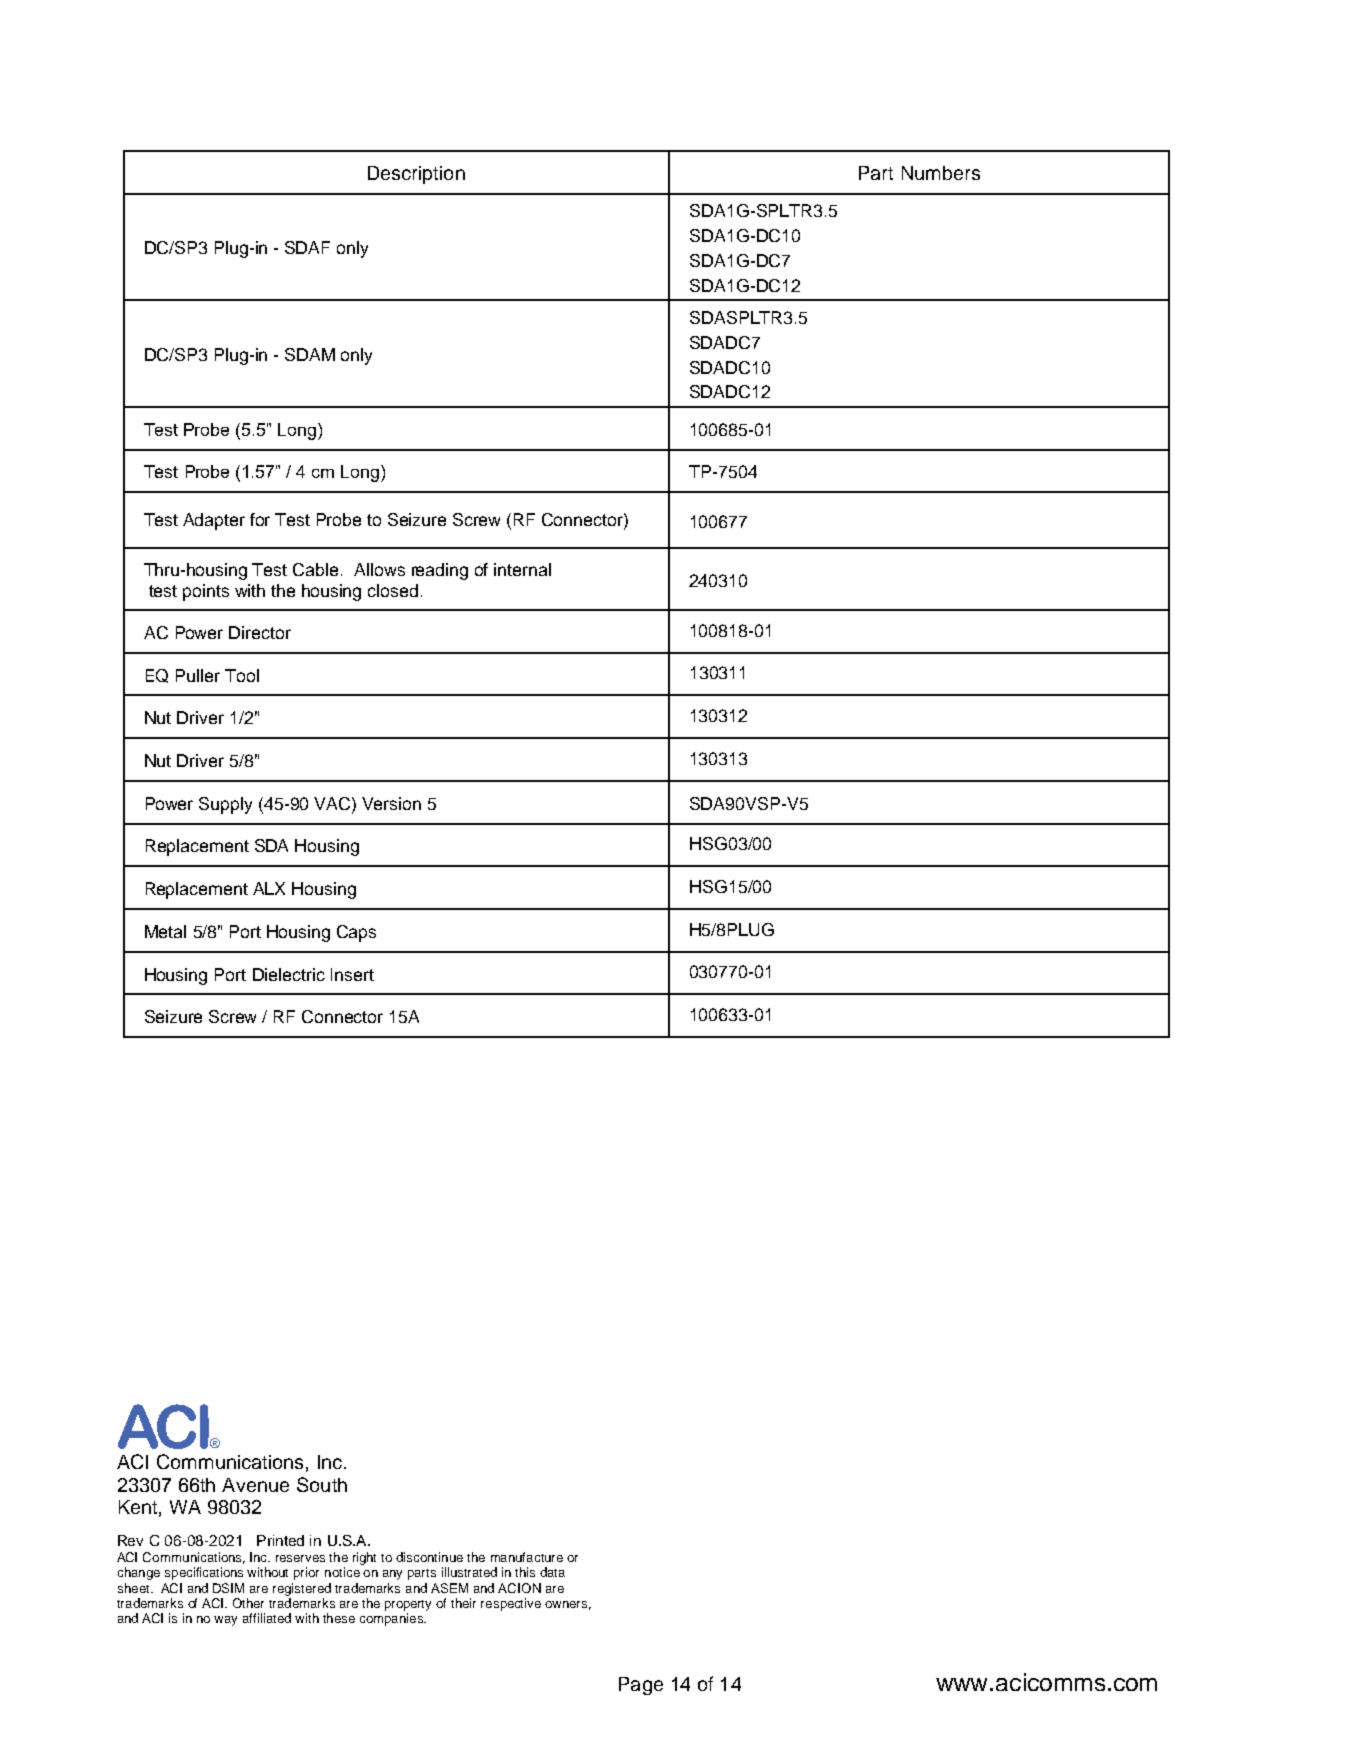 The width and height of the screenshot is (1358, 1757). Describe the element at coordinates (391, 803) in the screenshot. I see `Version` at that location.
